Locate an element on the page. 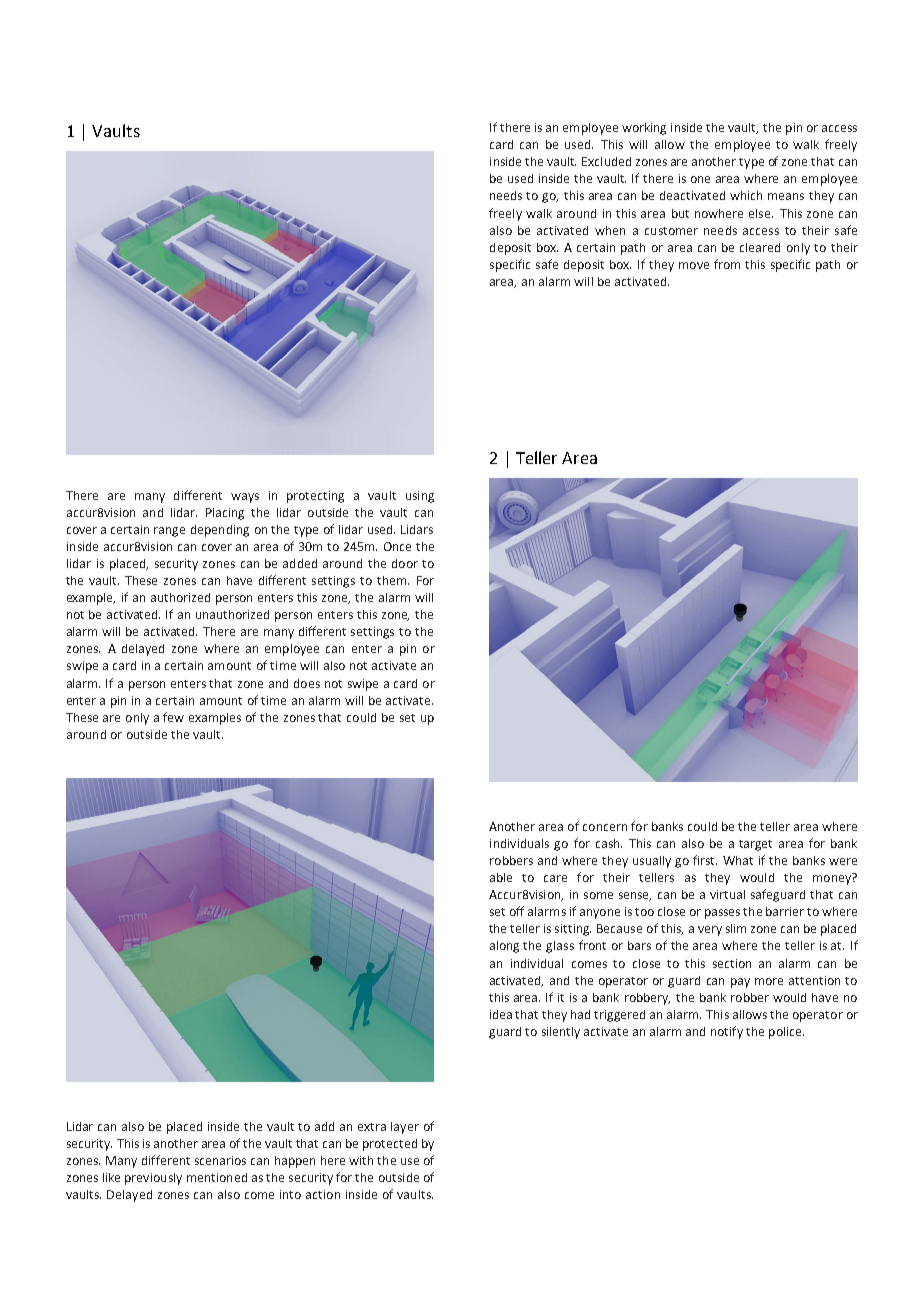 The width and height of the document is (924, 1308). slim is located at coordinates (736, 928).
